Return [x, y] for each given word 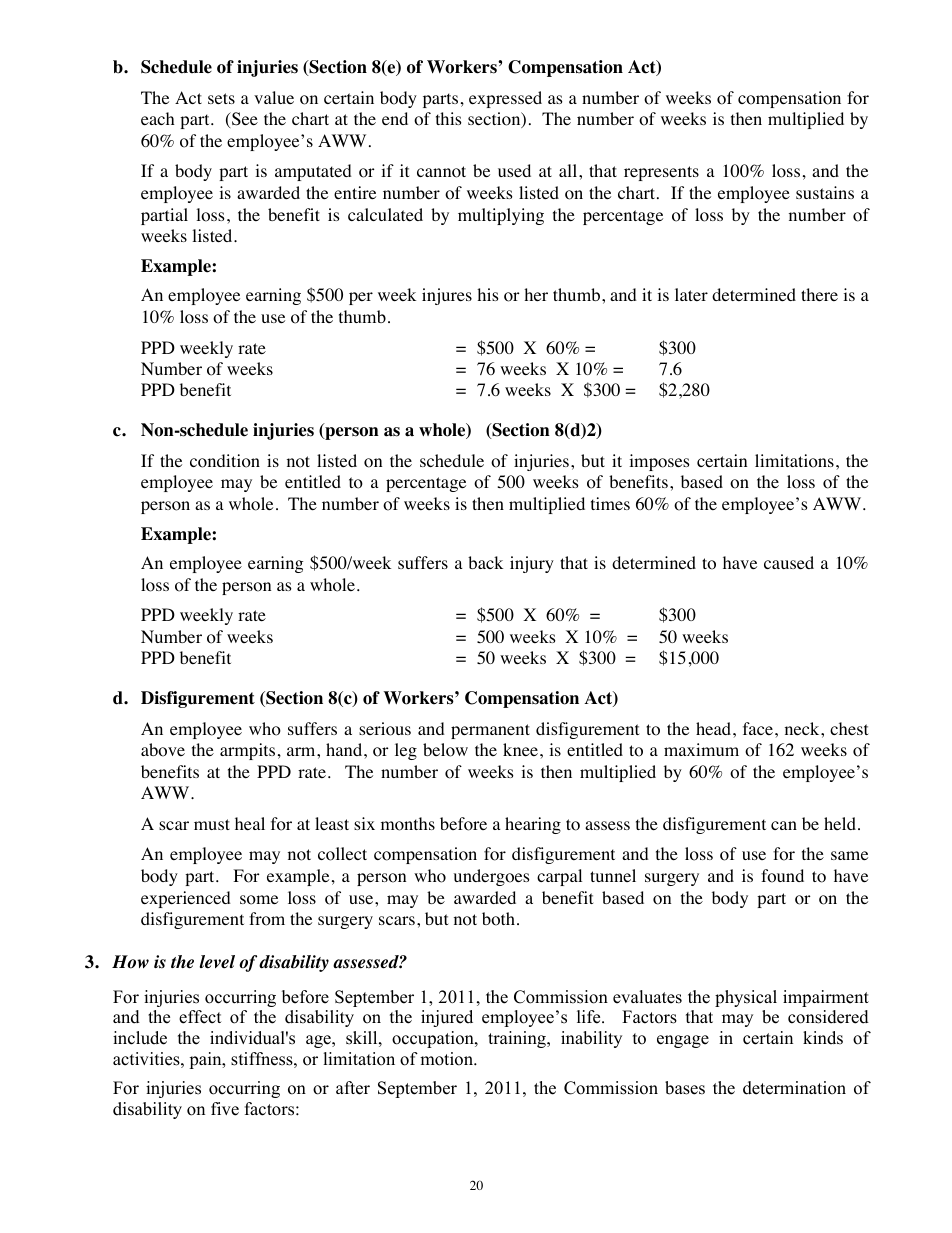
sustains [825, 192]
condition [225, 461]
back [485, 562]
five [225, 1109]
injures [447, 296]
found [782, 876]
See [244, 119]
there [819, 294]
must [212, 824]
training [518, 1039]
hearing [533, 825]
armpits [247, 751]
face [758, 728]
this [449, 118]
